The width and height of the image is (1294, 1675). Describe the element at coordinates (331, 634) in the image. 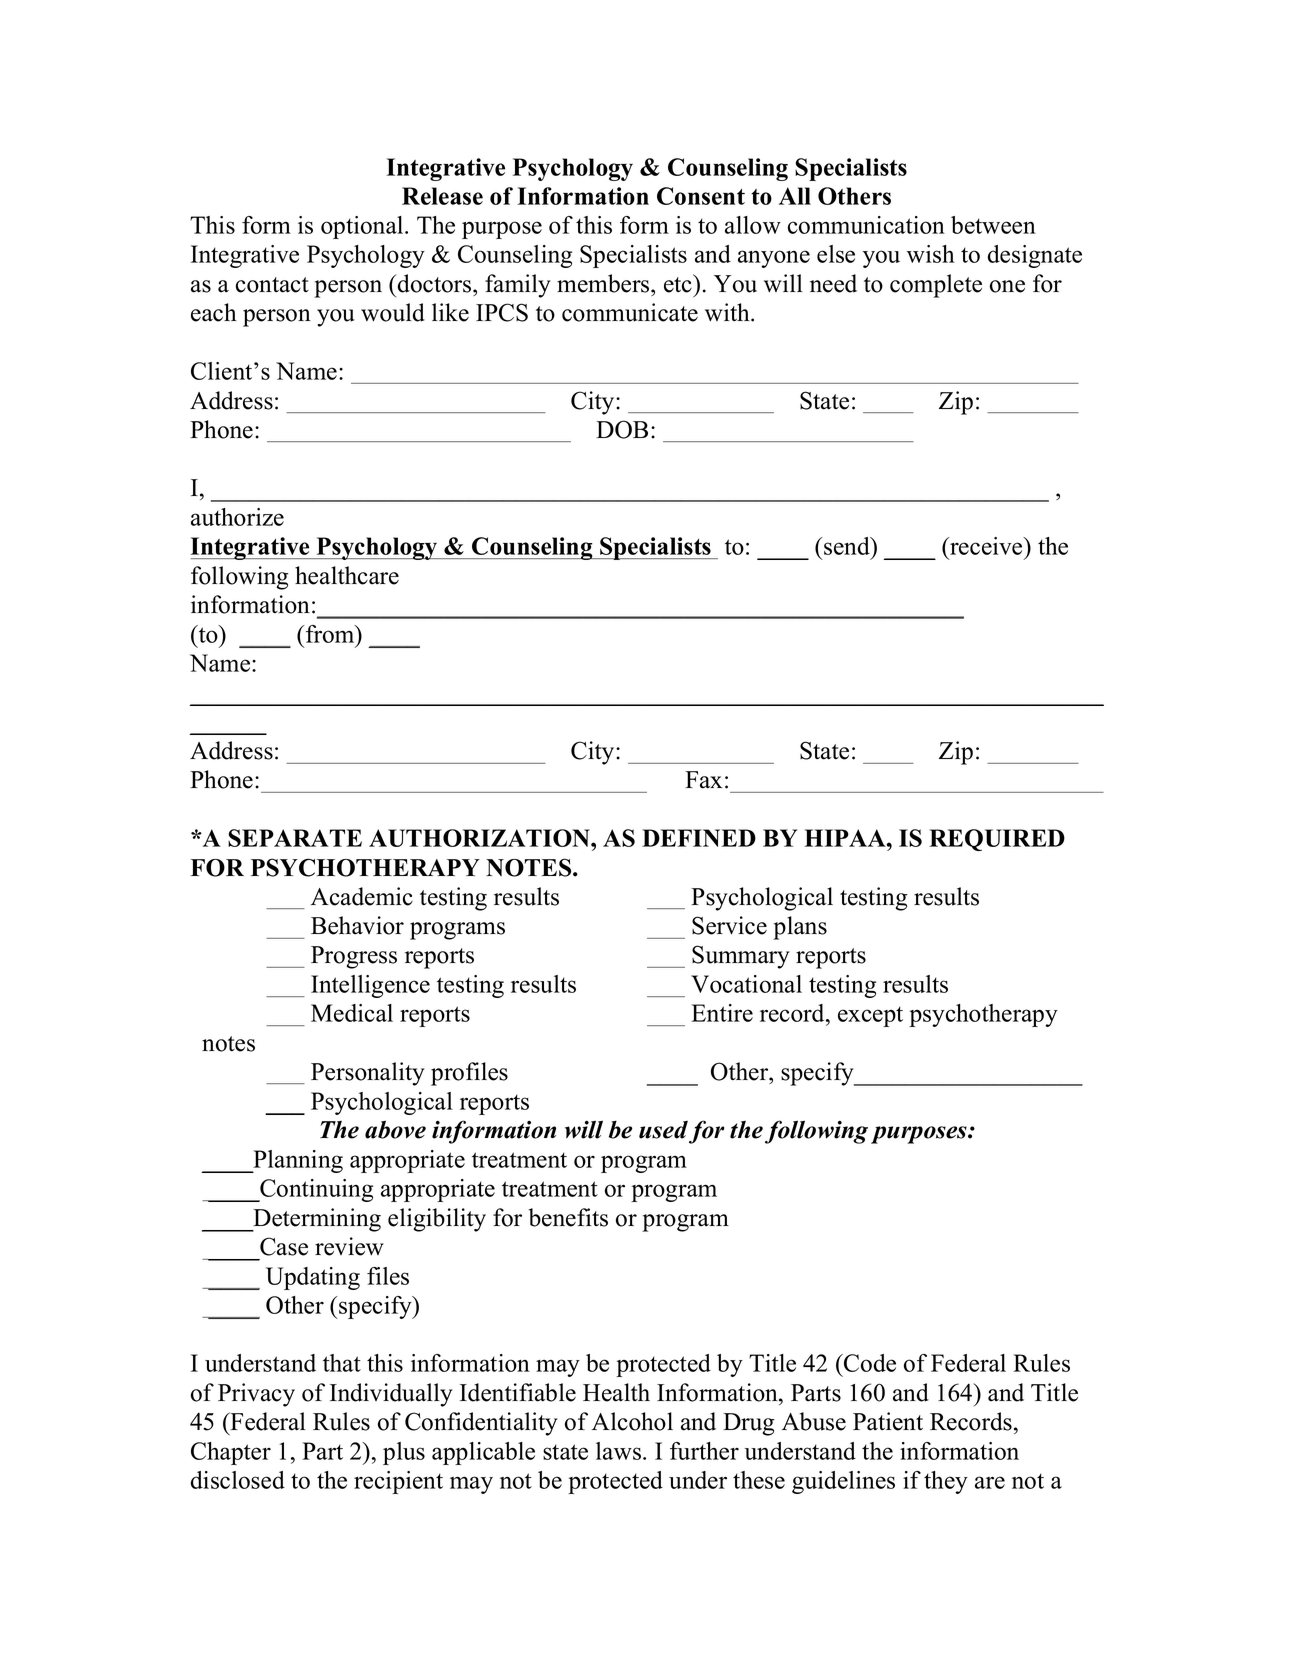

I see `from` at that location.
